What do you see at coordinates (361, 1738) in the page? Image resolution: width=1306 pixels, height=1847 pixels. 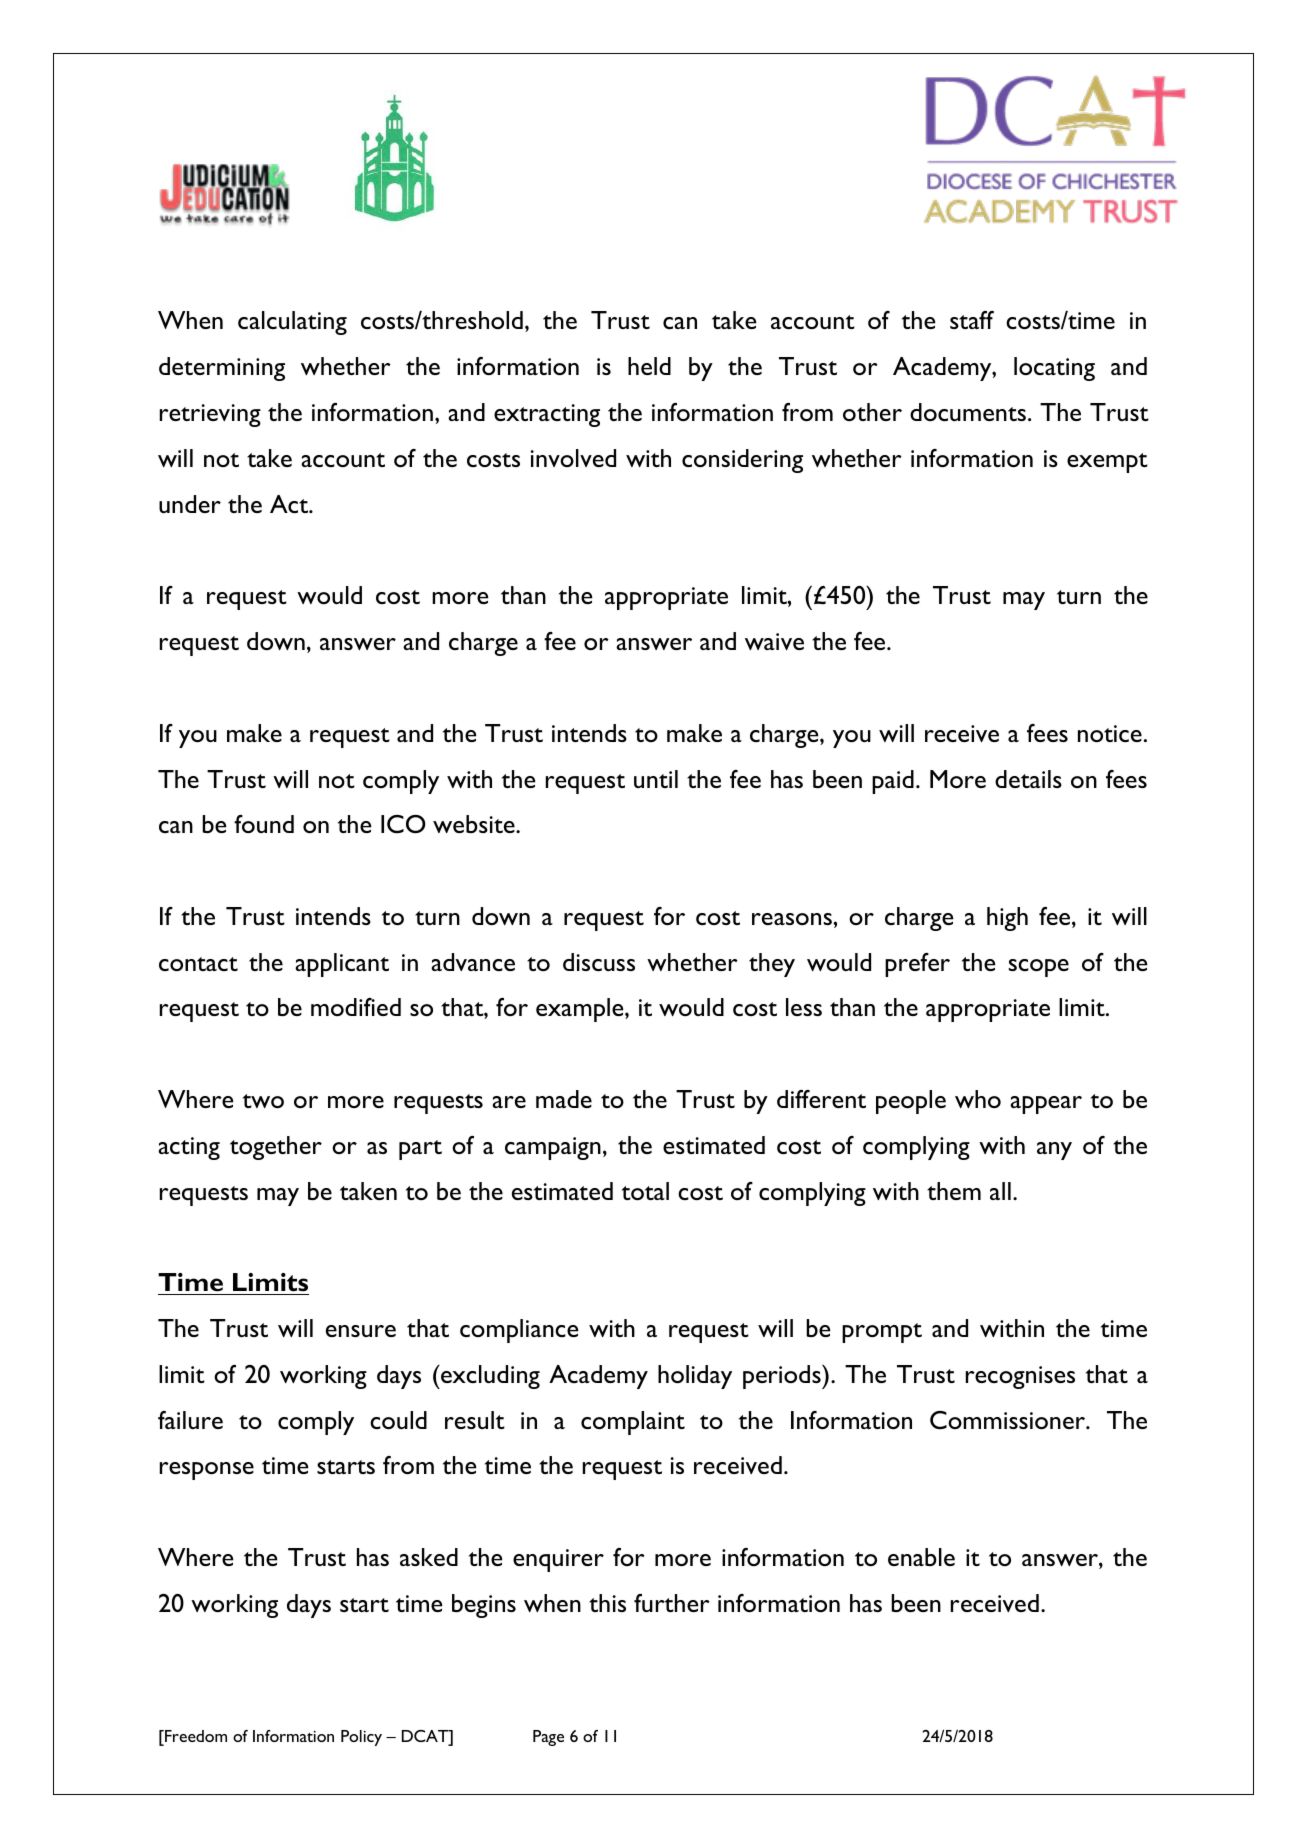 I see `Policy` at bounding box center [361, 1738].
